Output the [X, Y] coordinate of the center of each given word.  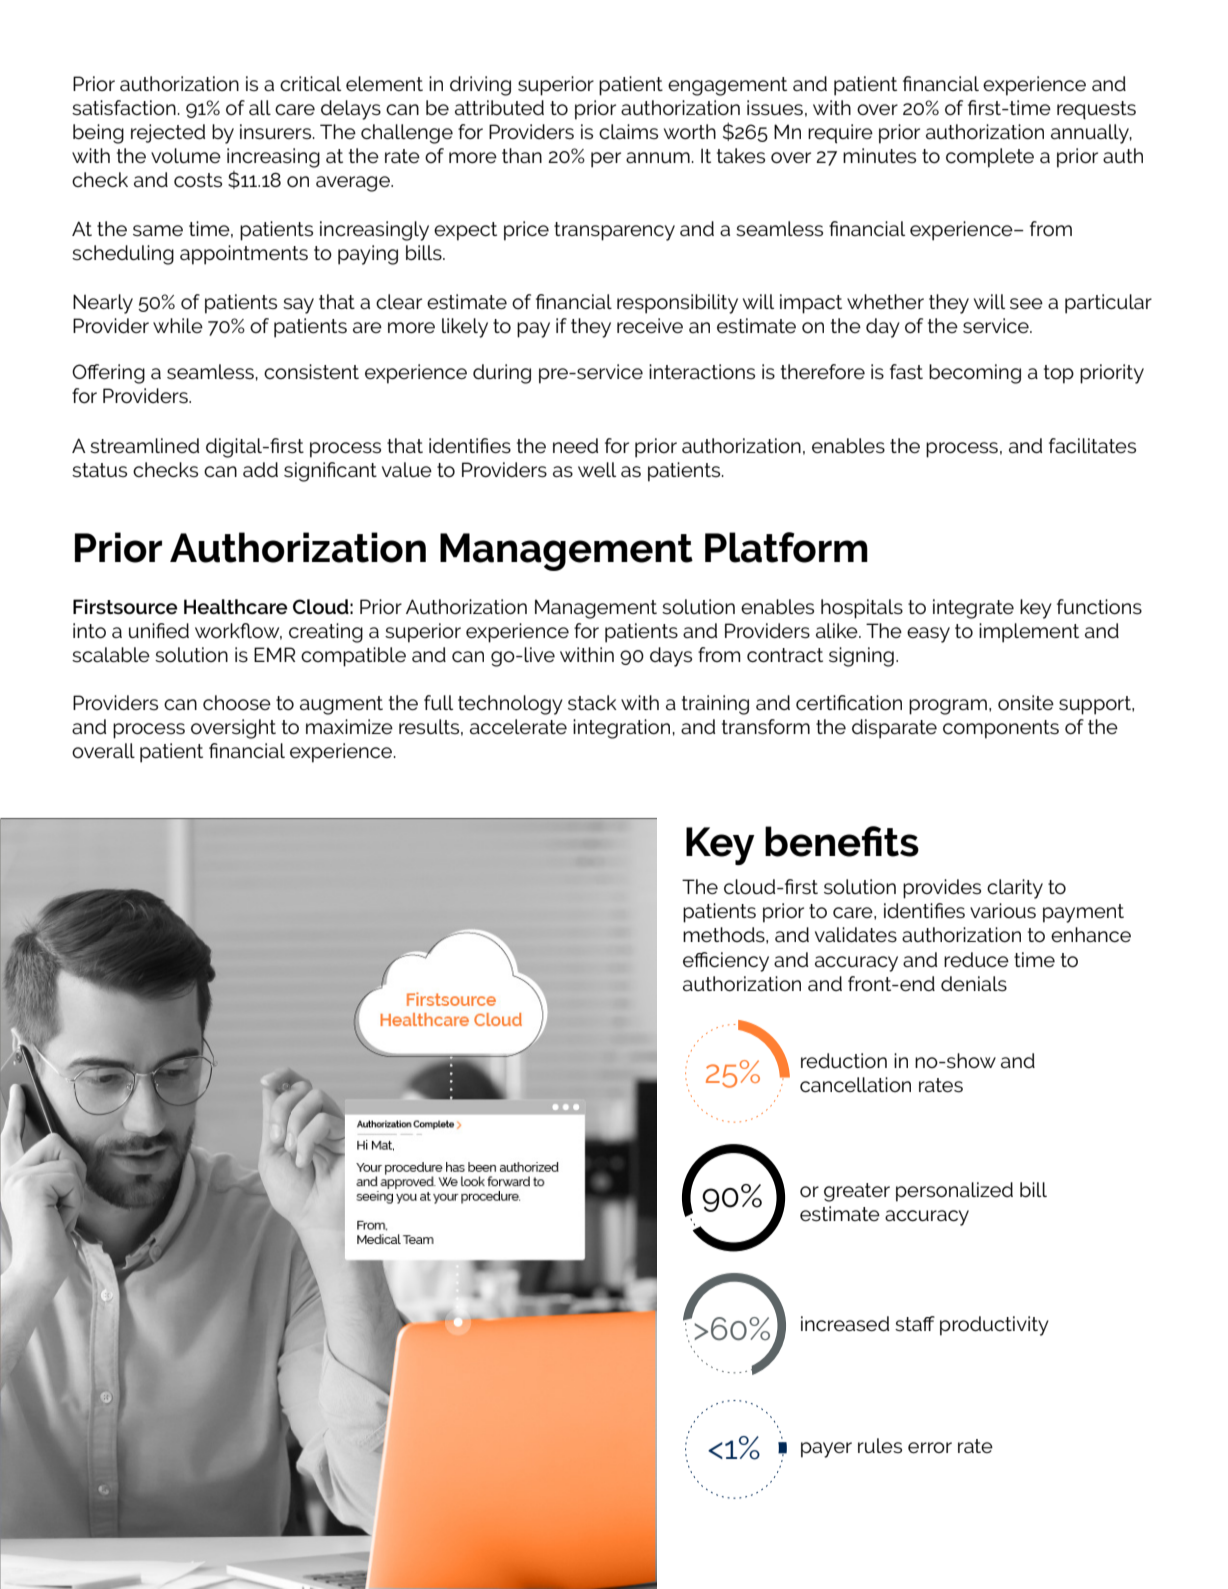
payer [826, 1450]
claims [628, 132]
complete [990, 158]
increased [845, 1324]
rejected [168, 133]
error [930, 1448]
